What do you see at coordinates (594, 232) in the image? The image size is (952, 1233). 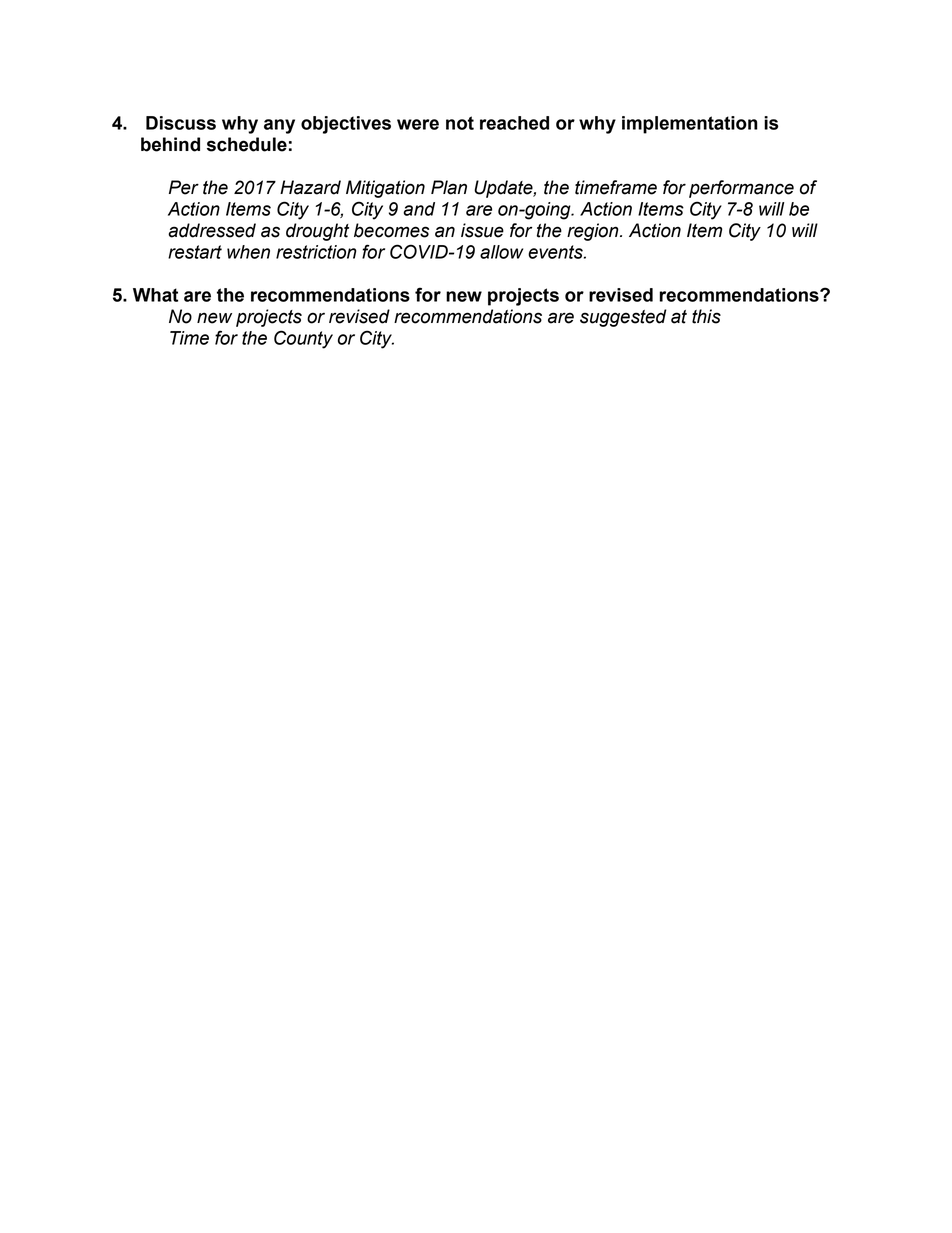 I see `region` at bounding box center [594, 232].
